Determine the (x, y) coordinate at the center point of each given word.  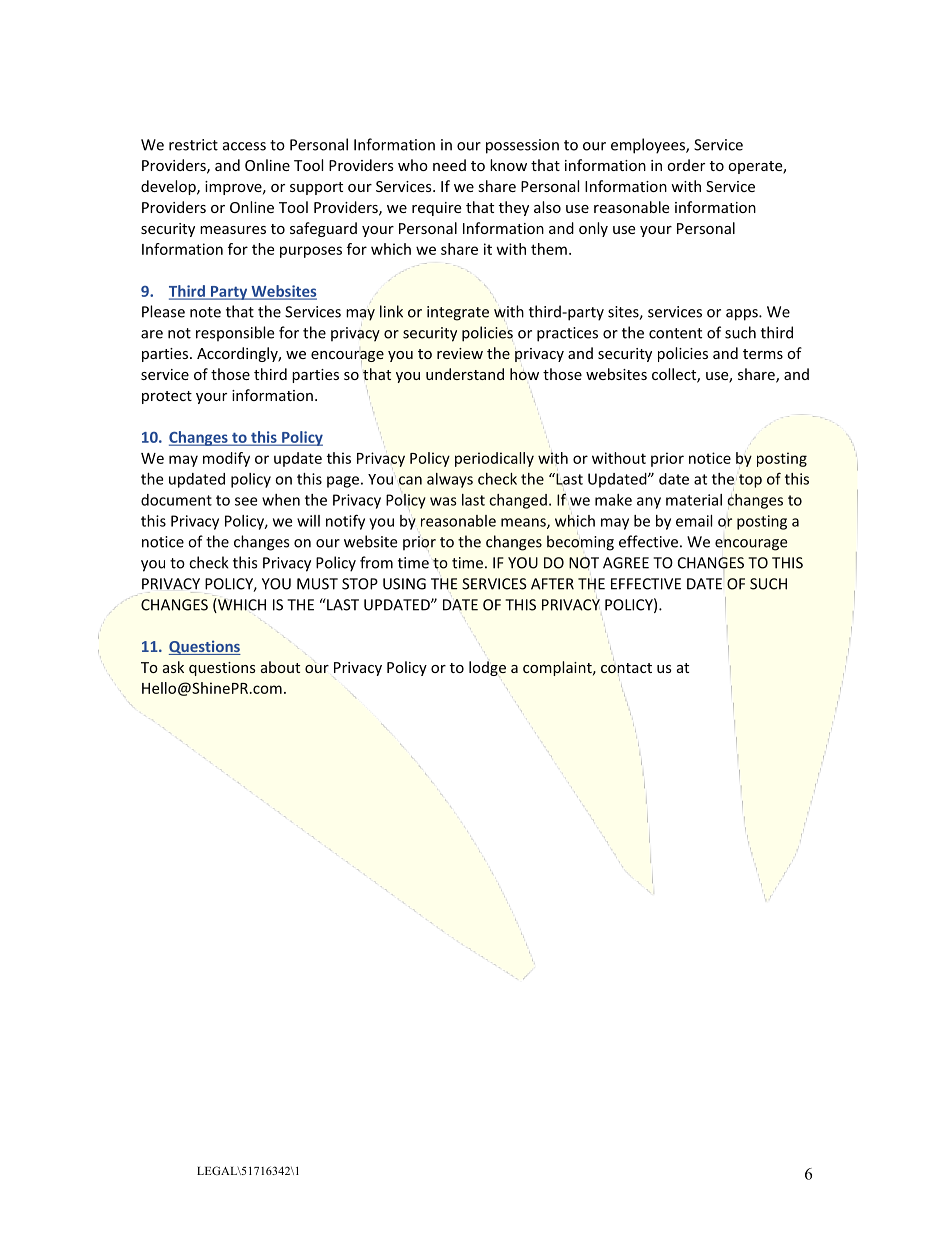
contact (626, 669)
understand (465, 374)
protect (167, 397)
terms (763, 354)
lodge (487, 668)
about (280, 667)
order (686, 165)
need (449, 165)
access (244, 146)
